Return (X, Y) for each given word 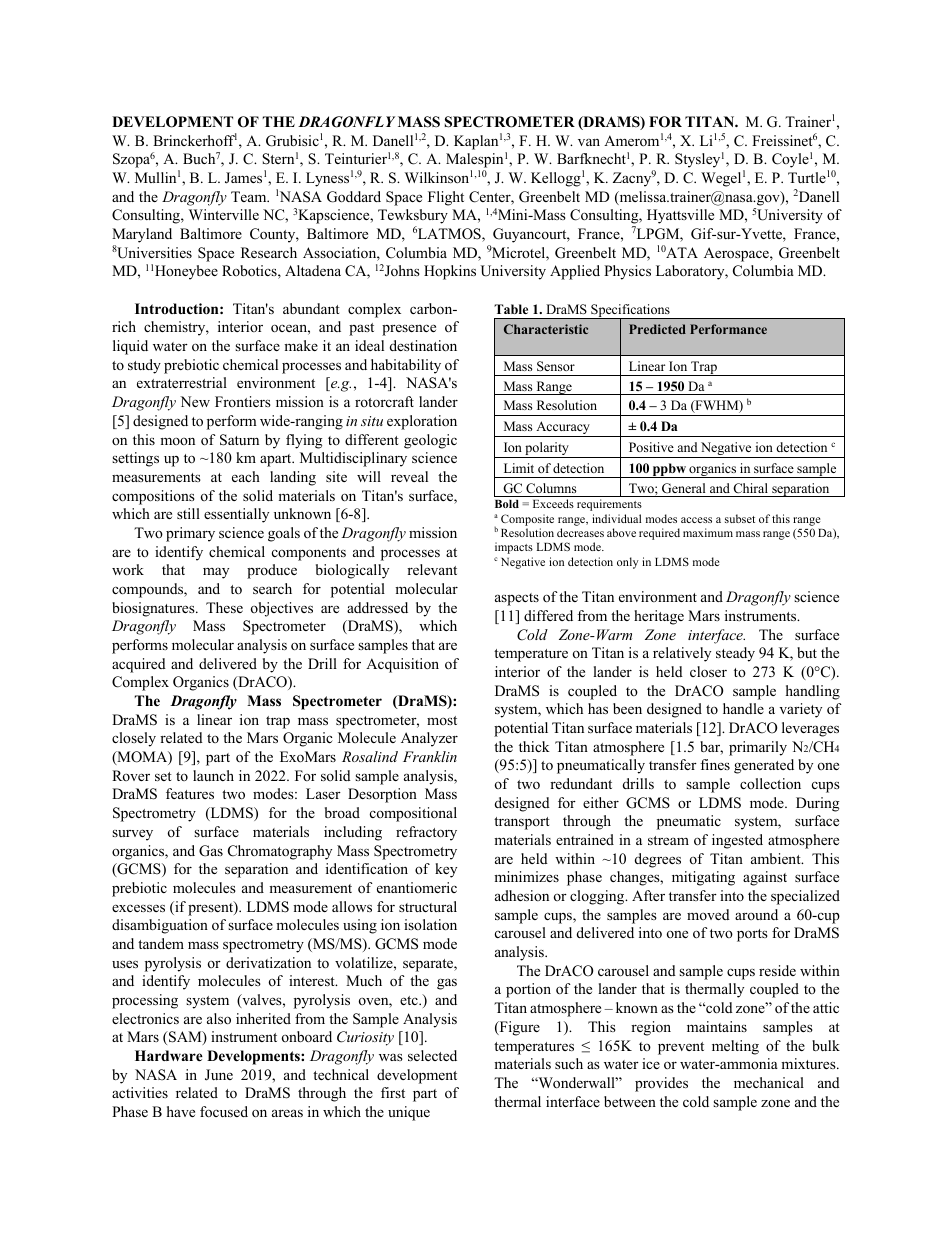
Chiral (750, 488)
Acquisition (402, 665)
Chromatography (280, 852)
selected (432, 1055)
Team (250, 196)
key (446, 870)
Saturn (239, 440)
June (219, 1075)
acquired (139, 665)
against (765, 878)
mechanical (769, 1082)
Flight (446, 198)
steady (735, 654)
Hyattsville (680, 216)
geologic (430, 441)
